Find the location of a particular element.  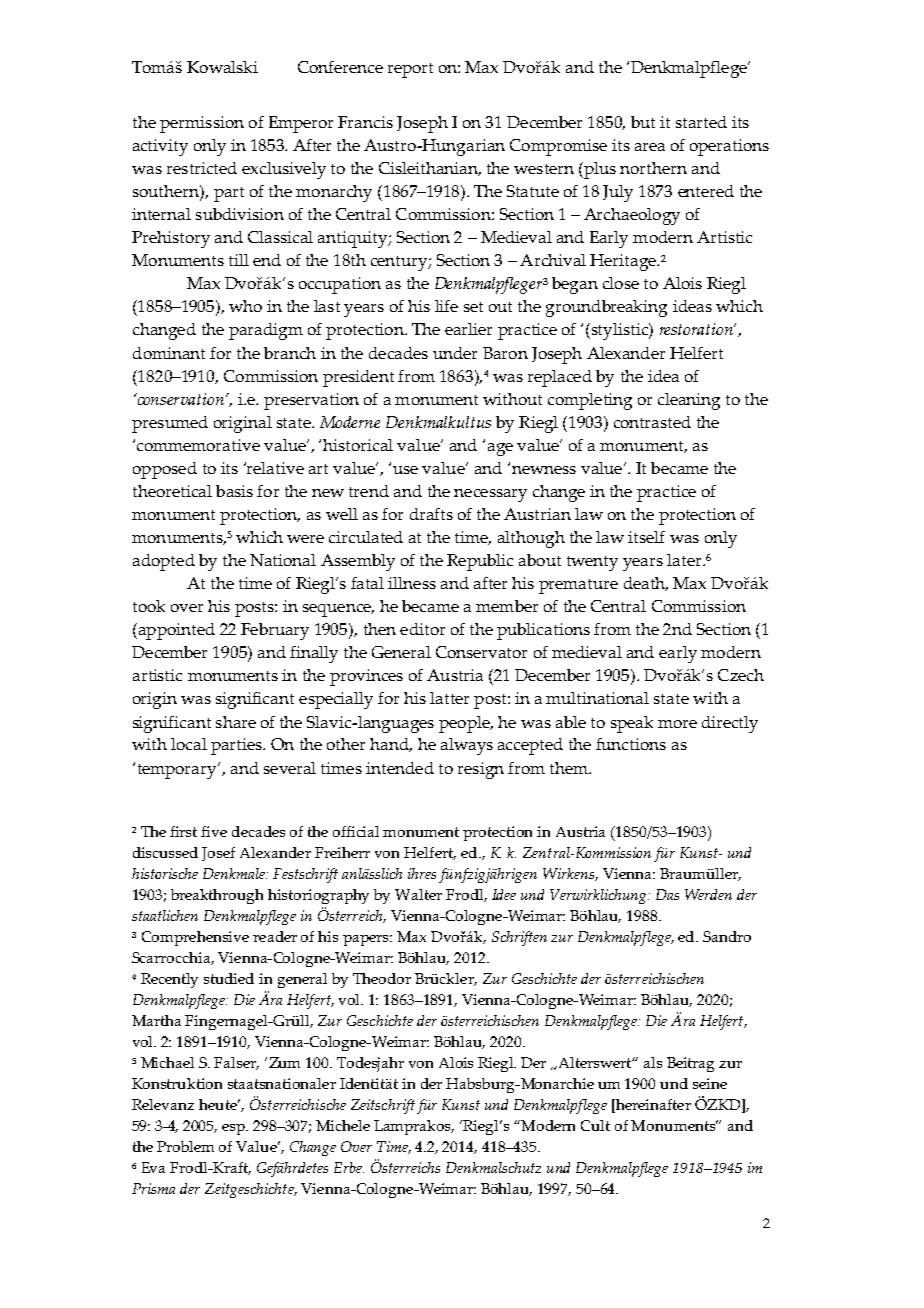

death is located at coordinates (646, 584).
